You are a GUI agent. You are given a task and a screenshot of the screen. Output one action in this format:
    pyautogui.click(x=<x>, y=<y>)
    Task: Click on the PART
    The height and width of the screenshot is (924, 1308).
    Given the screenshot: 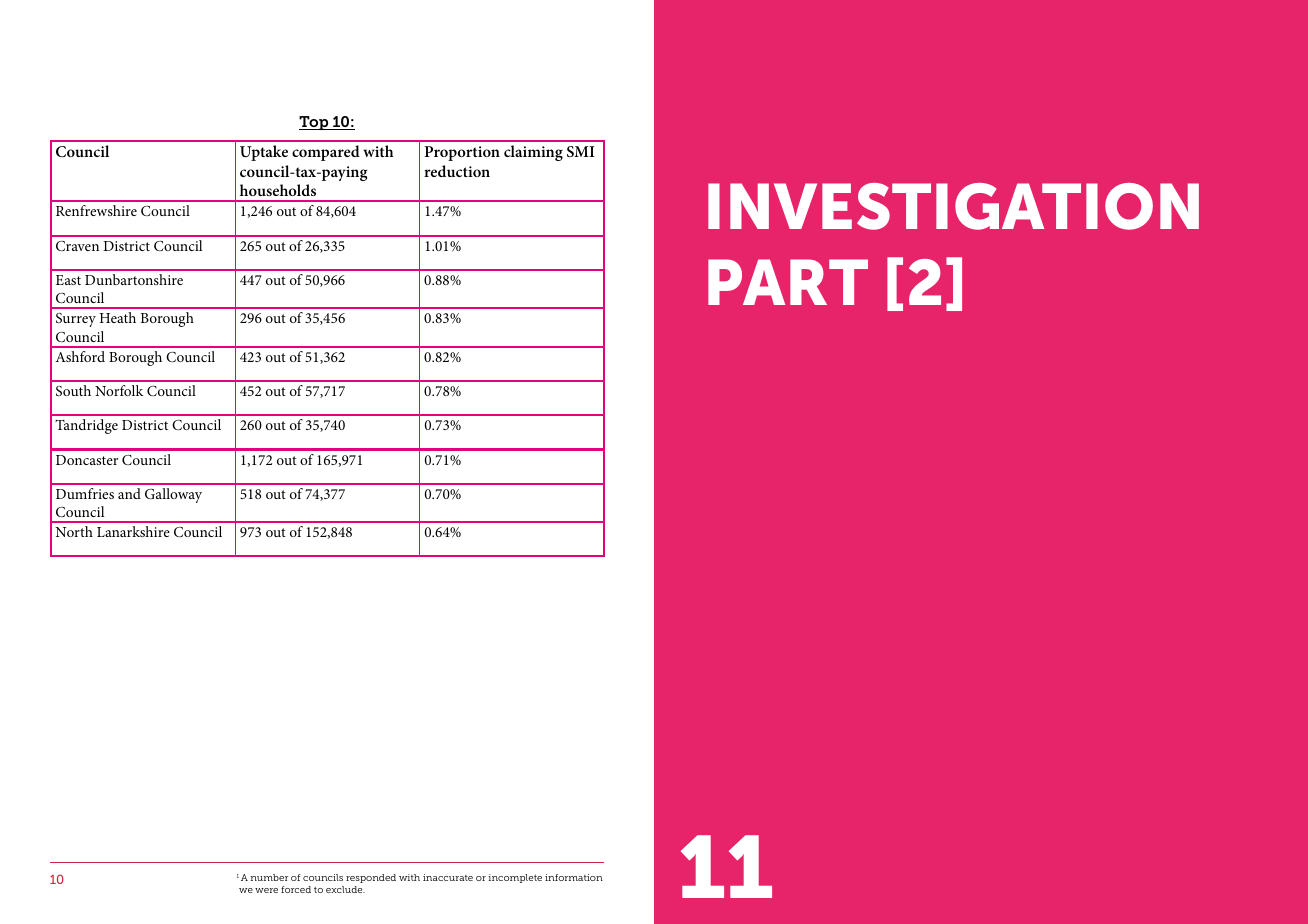 What is the action you would take?
    pyautogui.click(x=788, y=282)
